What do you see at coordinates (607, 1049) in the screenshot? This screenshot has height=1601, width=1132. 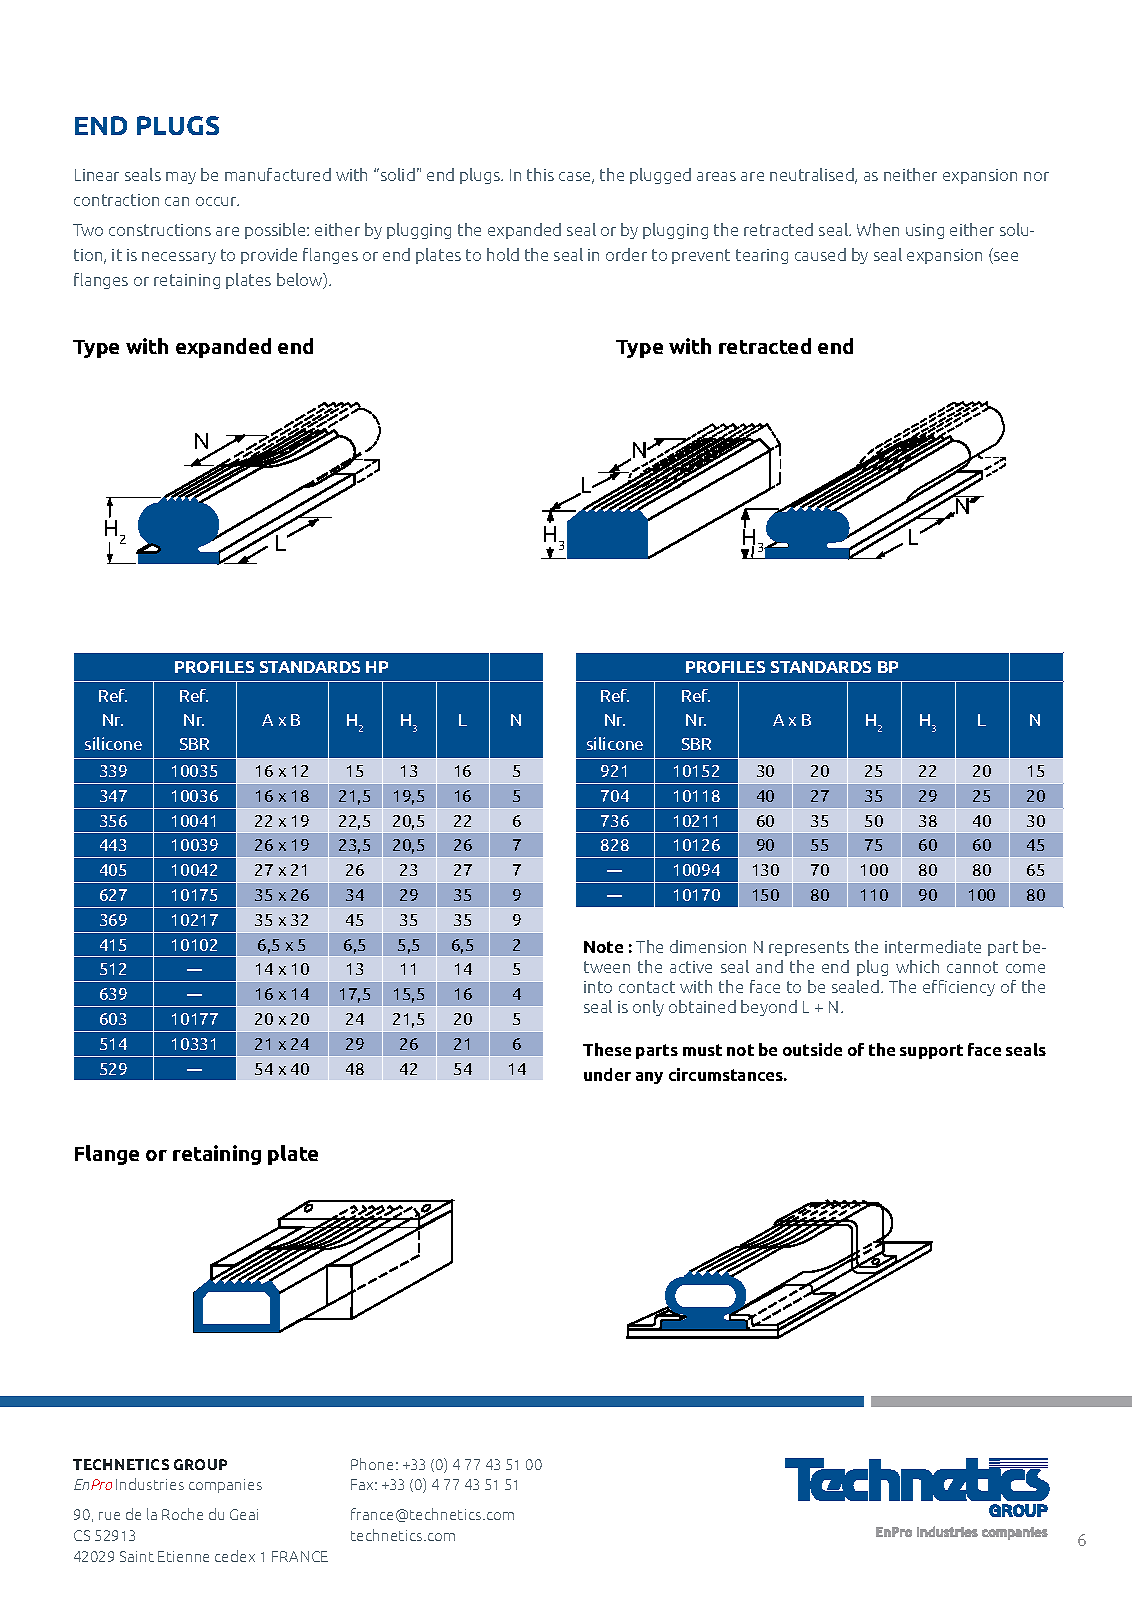 I see `These` at bounding box center [607, 1049].
